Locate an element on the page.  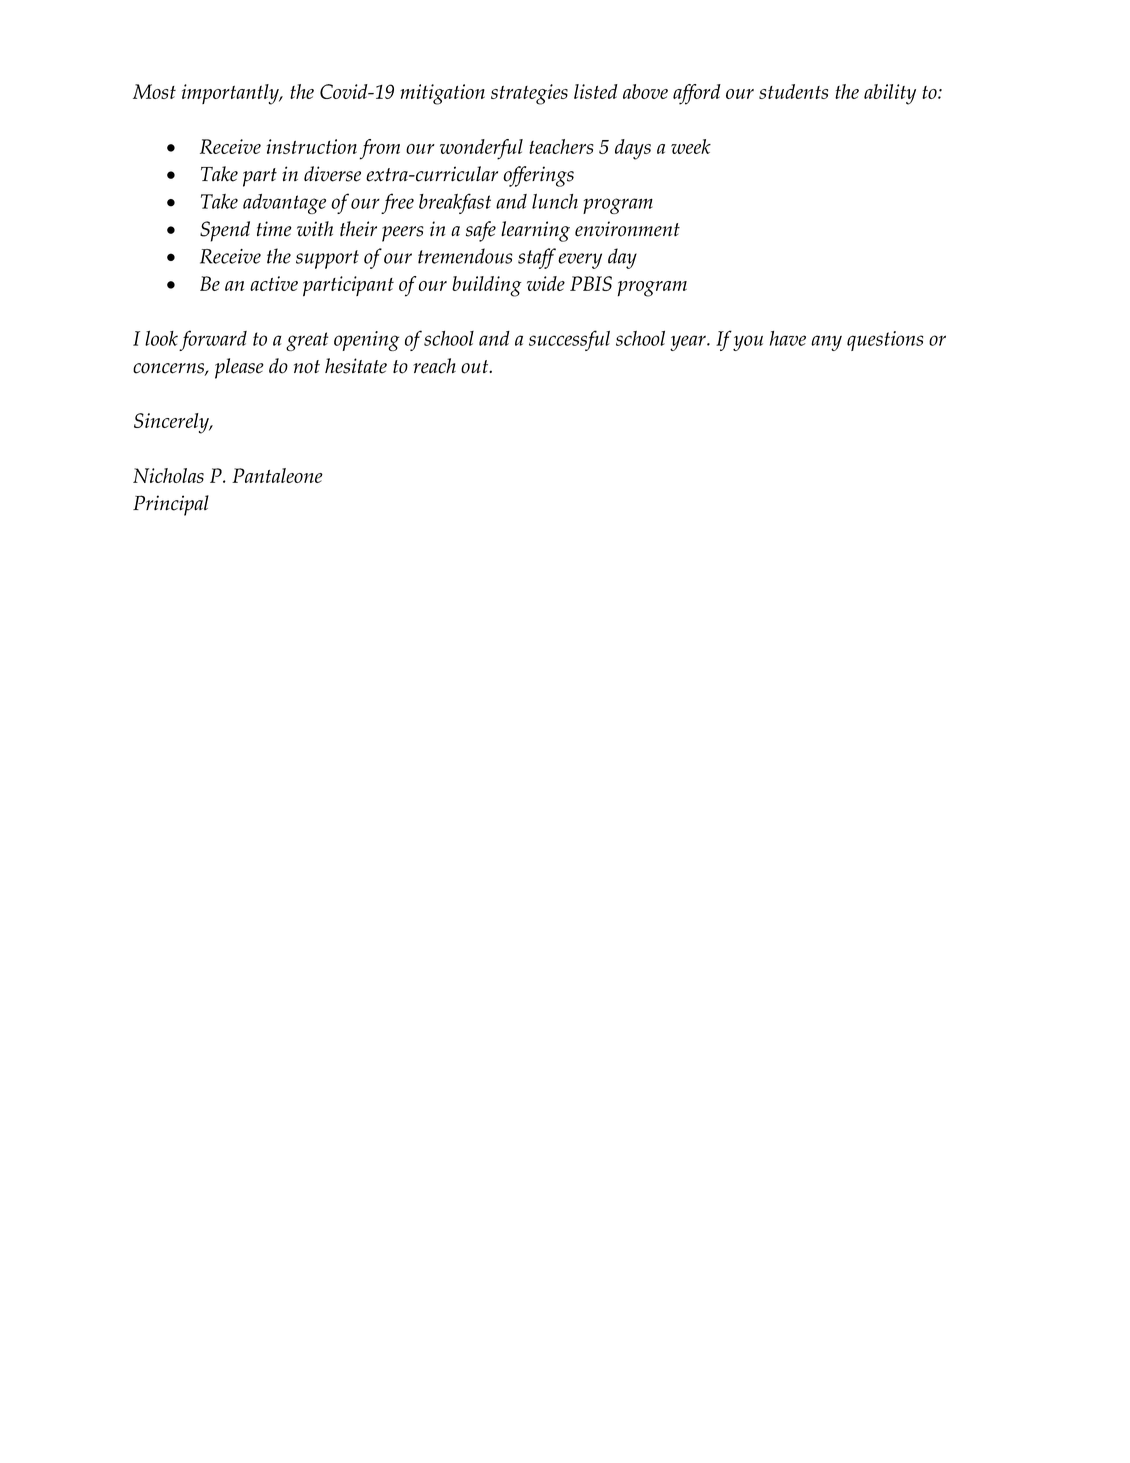
reach is located at coordinates (434, 366).
